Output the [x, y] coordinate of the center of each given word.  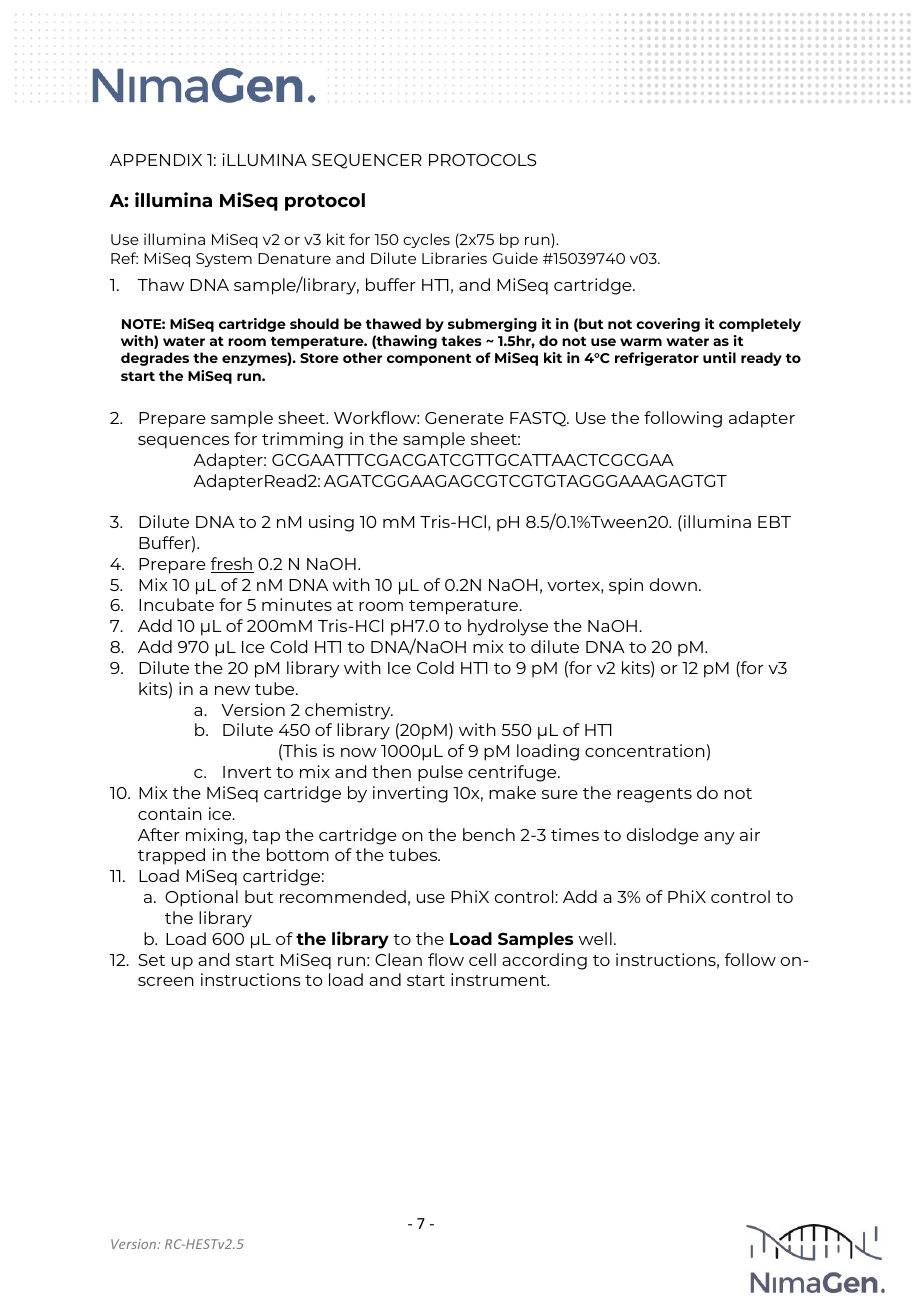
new [232, 690]
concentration [645, 750]
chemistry [349, 711]
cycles [426, 240]
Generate [464, 418]
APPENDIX [156, 160]
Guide [515, 258]
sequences [183, 442]
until [719, 357]
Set [151, 960]
